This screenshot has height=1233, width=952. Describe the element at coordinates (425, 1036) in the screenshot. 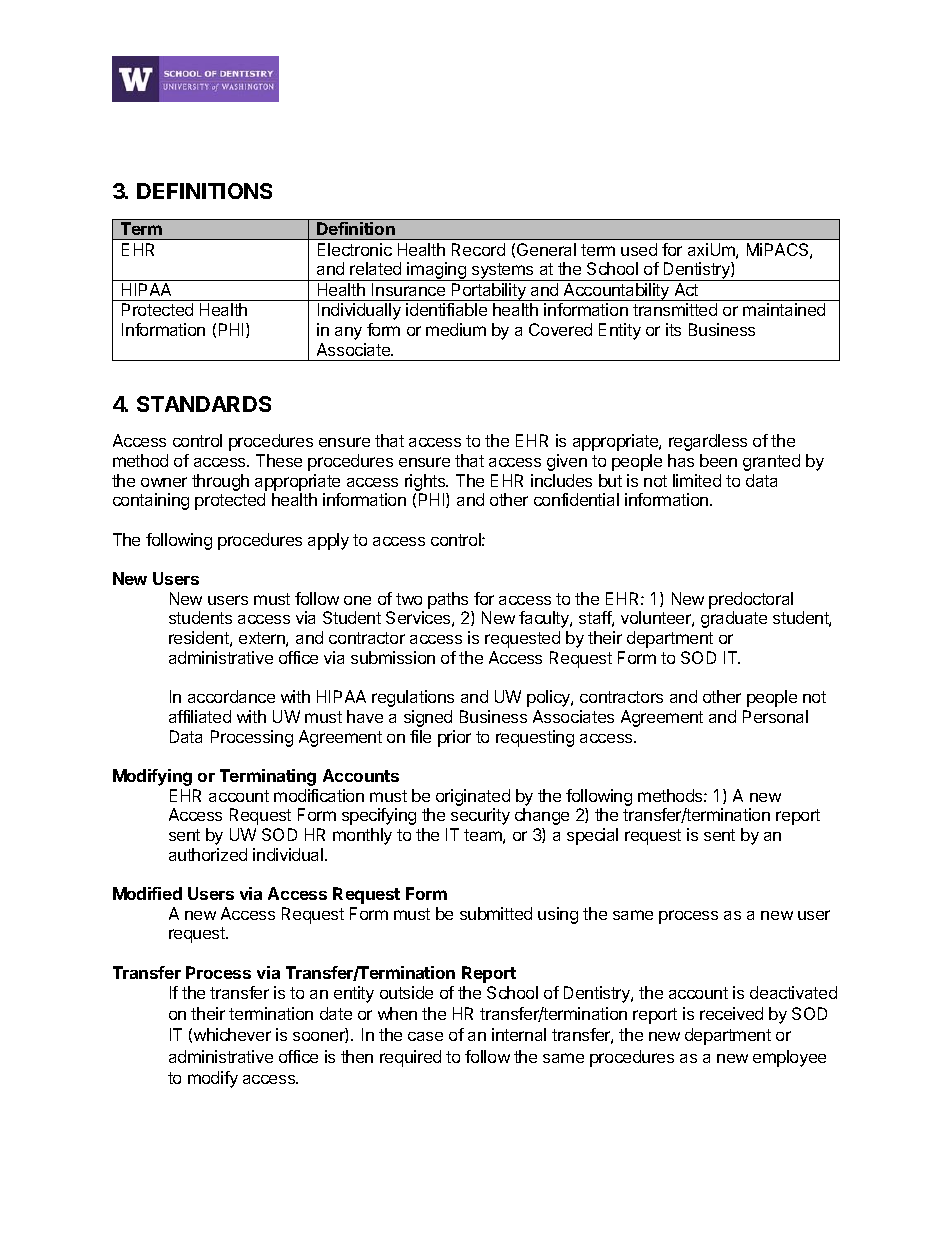

I see `case` at that location.
